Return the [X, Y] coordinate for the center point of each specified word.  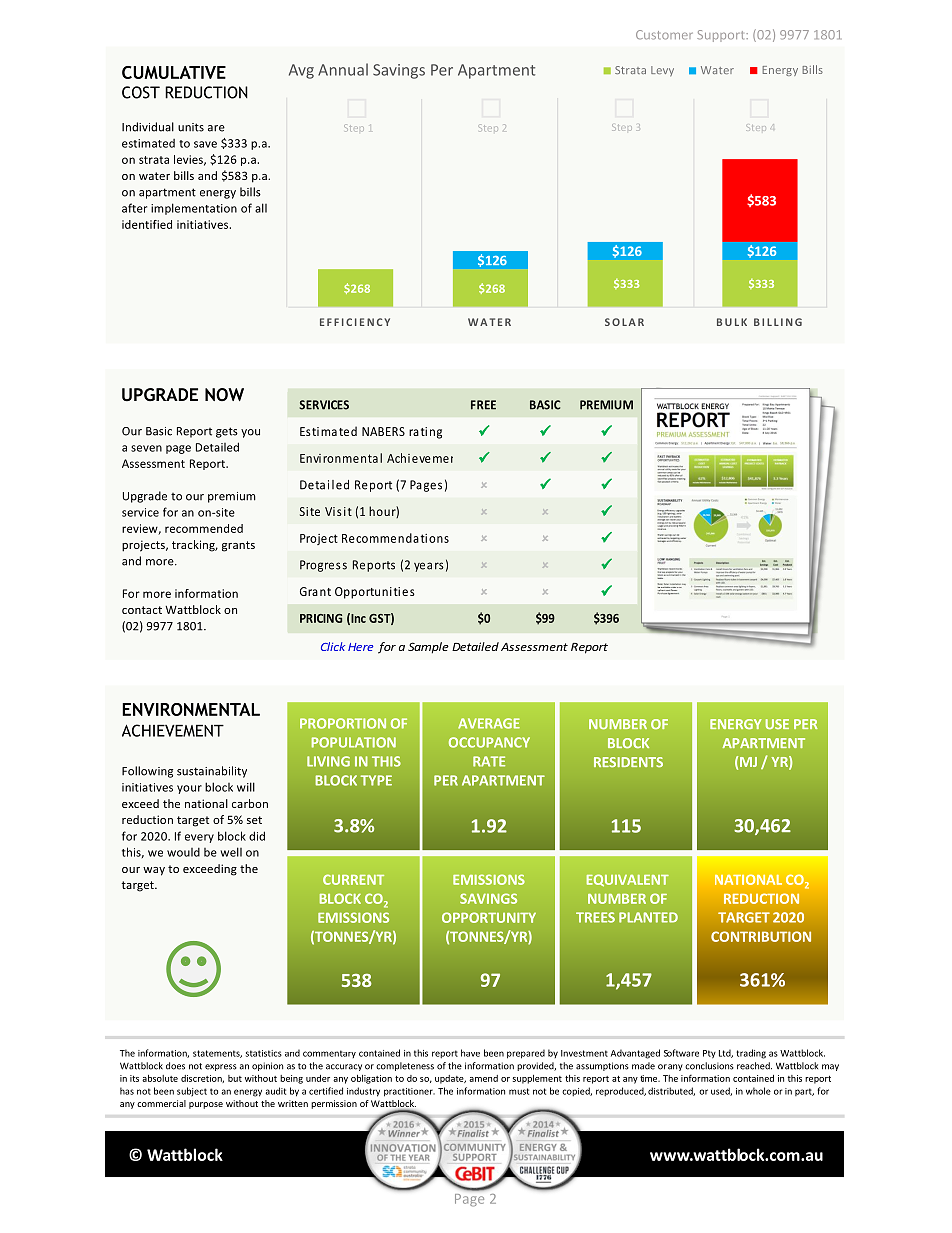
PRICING [321, 618]
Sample [428, 648]
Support [722, 36]
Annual [343, 69]
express [221, 1067]
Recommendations [395, 538]
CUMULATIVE [174, 72]
